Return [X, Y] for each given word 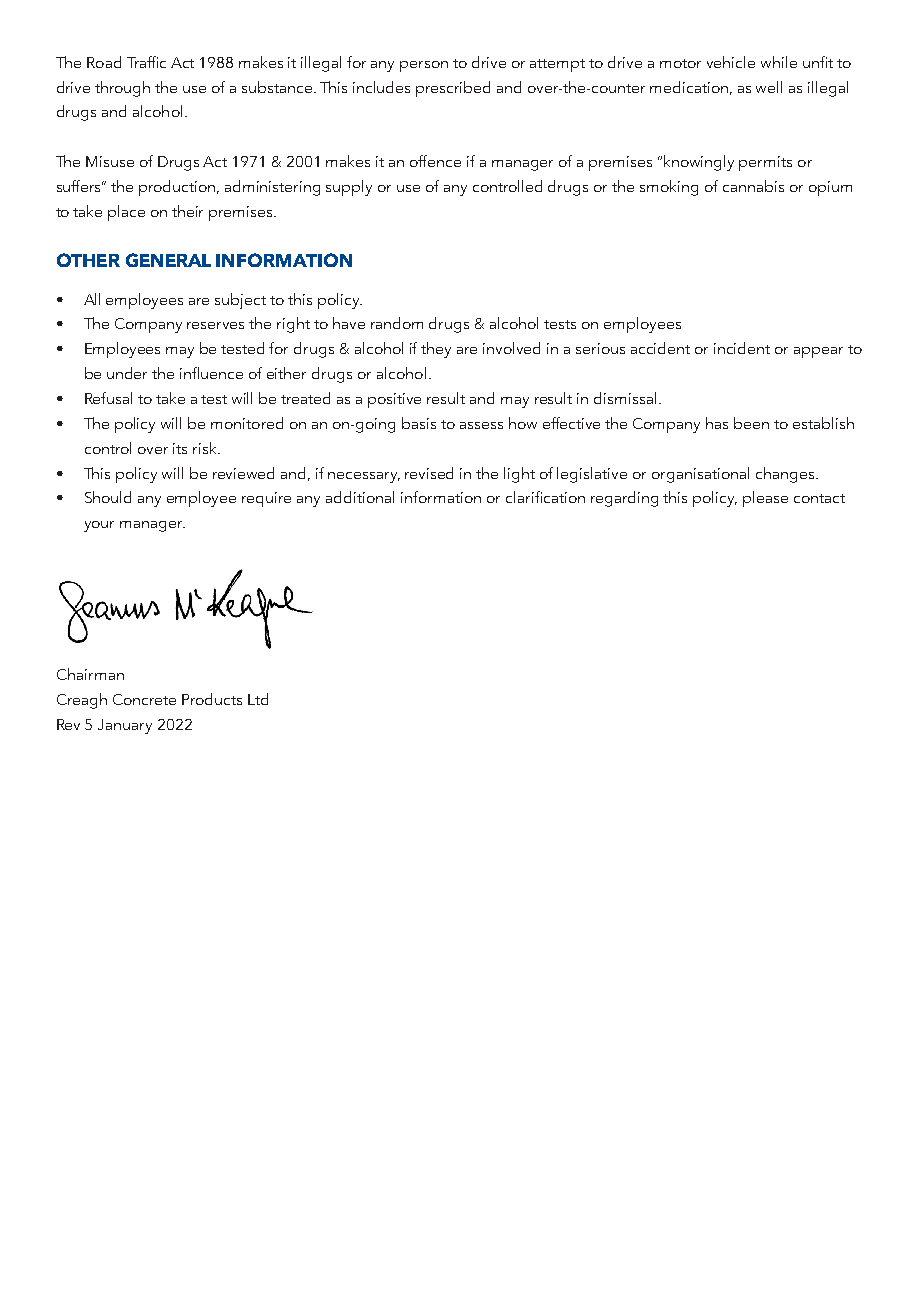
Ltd [258, 699]
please [765, 499]
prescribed [453, 89]
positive [394, 400]
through [122, 89]
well [769, 87]
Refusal [108, 398]
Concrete [144, 699]
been [751, 423]
